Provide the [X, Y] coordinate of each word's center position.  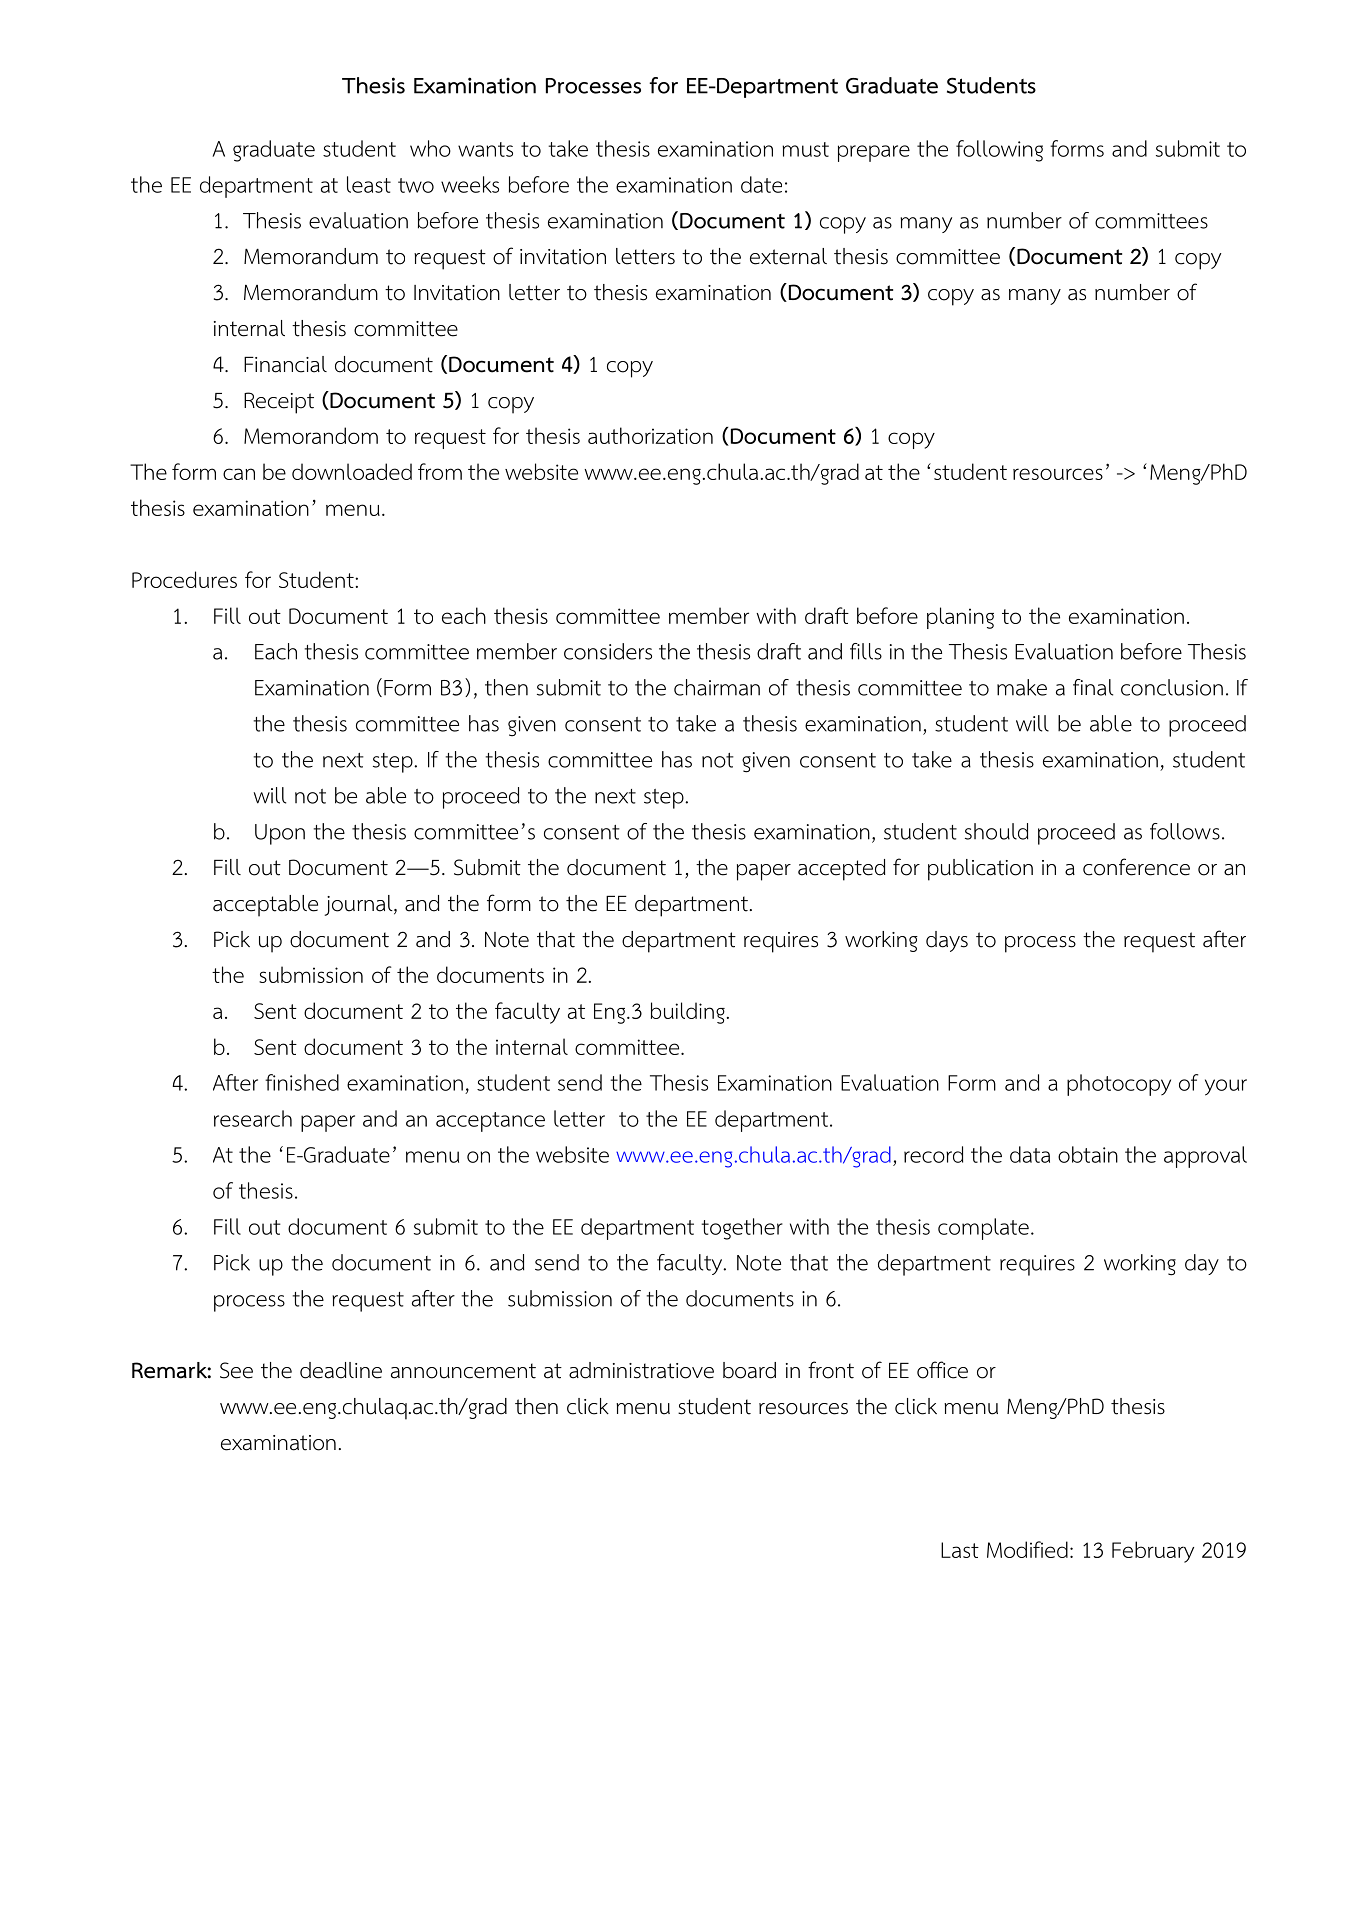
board [749, 1370]
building [688, 1013]
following [999, 151]
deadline [341, 1370]
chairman [717, 687]
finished [302, 1082]
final [1093, 687]
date [761, 184]
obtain [1088, 1154]
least [369, 184]
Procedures [184, 579]
